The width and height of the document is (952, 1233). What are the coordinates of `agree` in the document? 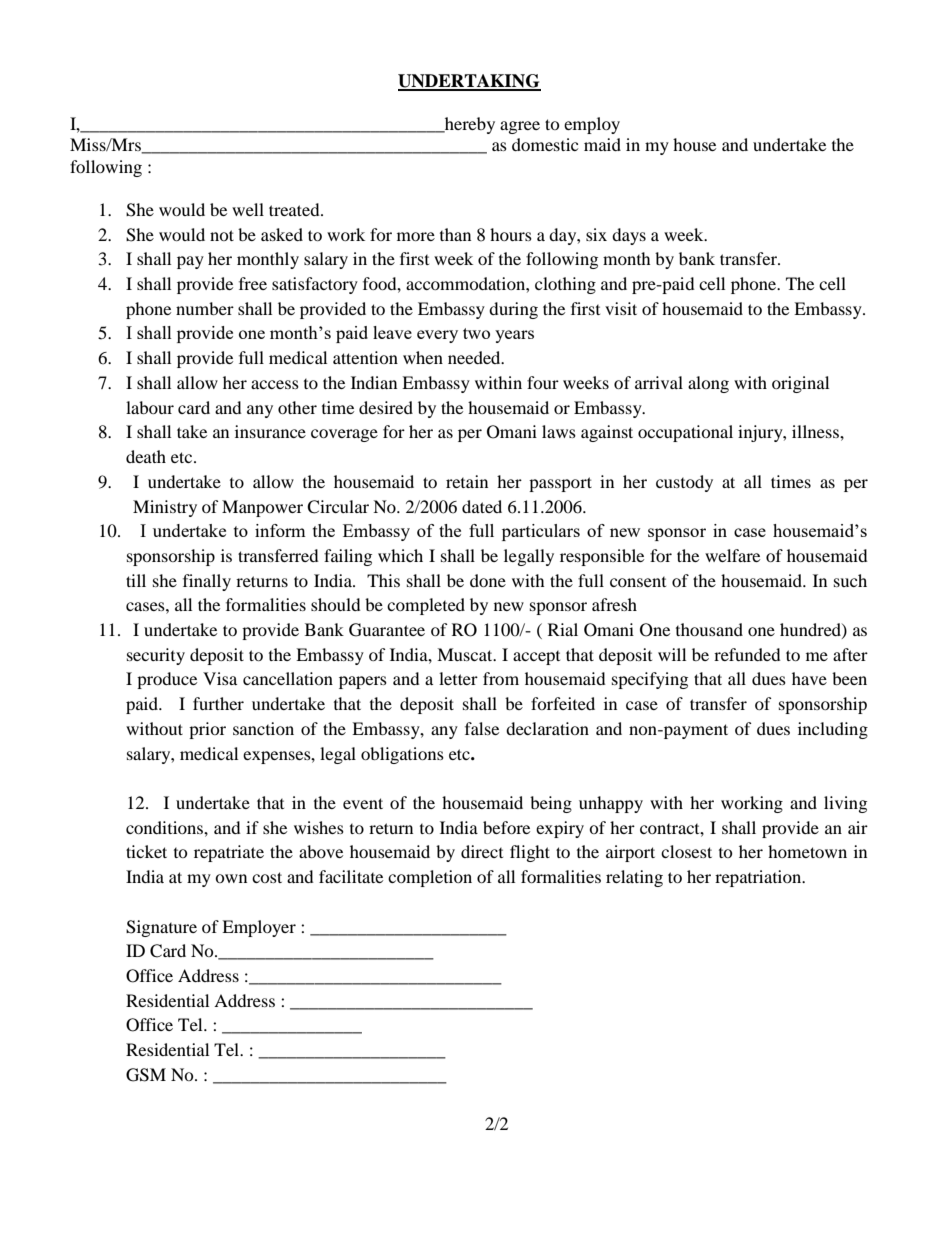 It's located at (520, 127).
